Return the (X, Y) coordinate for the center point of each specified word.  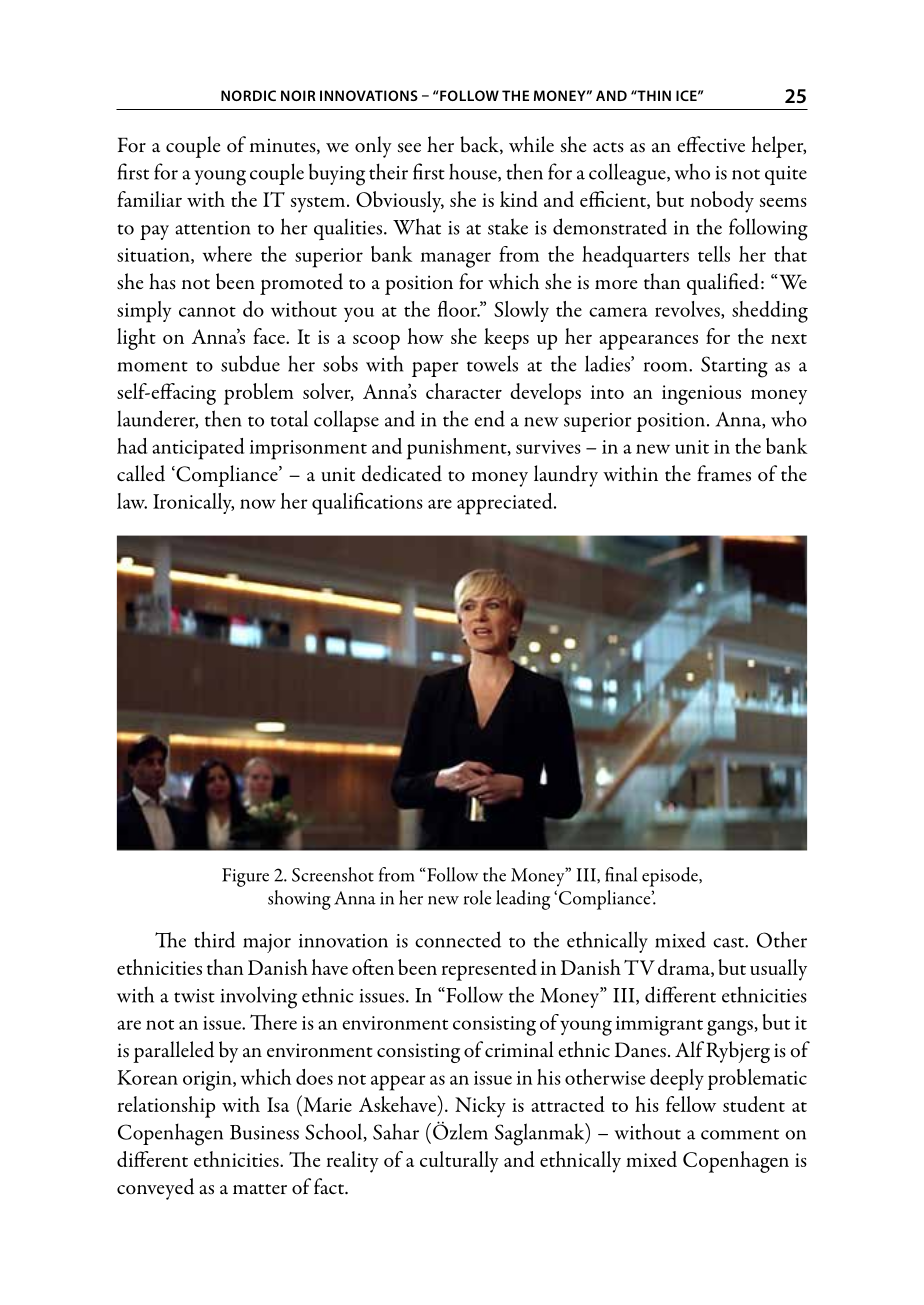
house (474, 172)
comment (740, 1134)
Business (264, 1132)
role (477, 897)
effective (711, 144)
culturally (459, 1162)
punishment (458, 449)
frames (724, 473)
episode (671, 877)
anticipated (198, 449)
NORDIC (248, 95)
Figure (245, 877)
